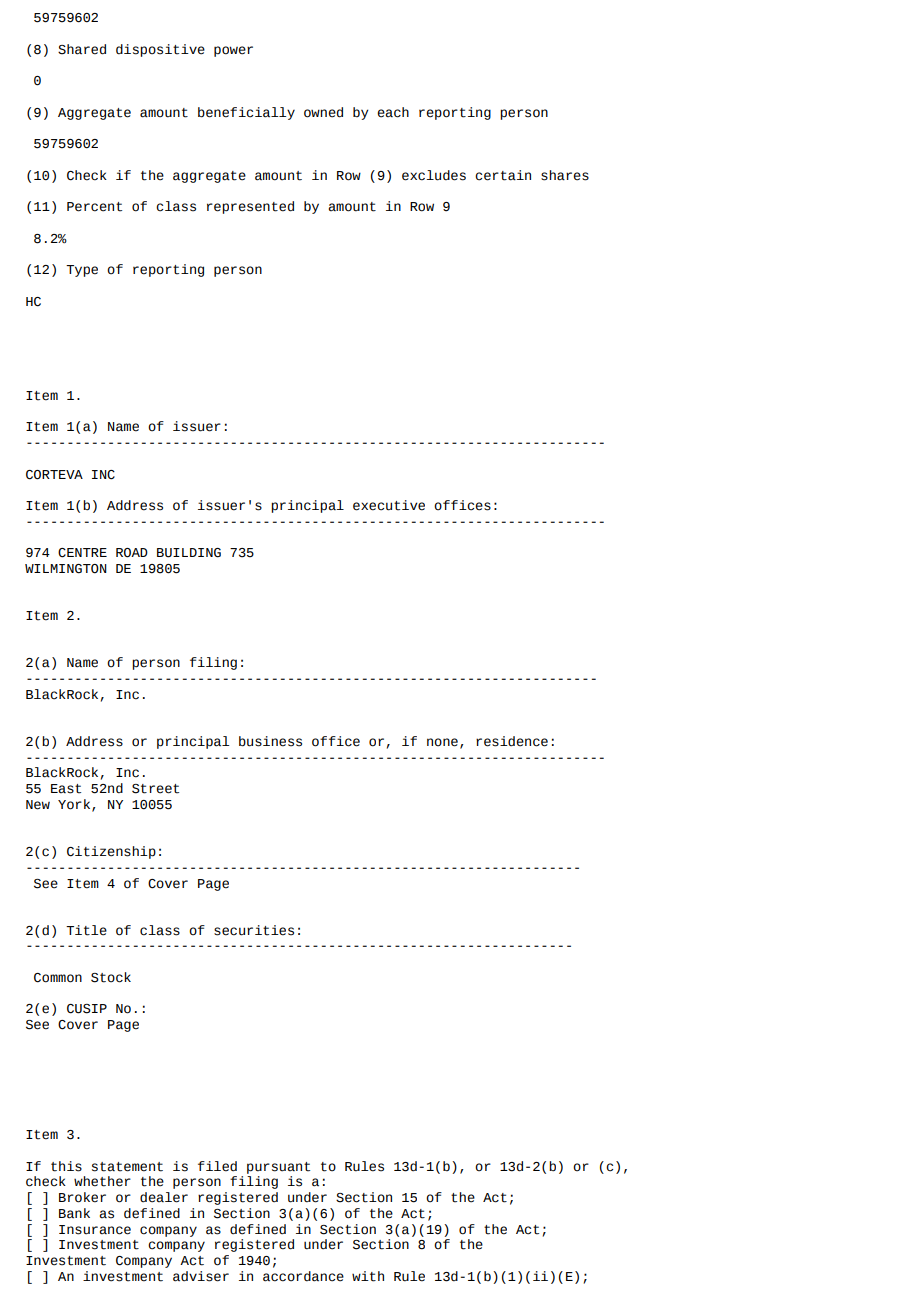 The image size is (924, 1308). What do you see at coordinates (86, 930) in the page?
I see `Title` at bounding box center [86, 930].
